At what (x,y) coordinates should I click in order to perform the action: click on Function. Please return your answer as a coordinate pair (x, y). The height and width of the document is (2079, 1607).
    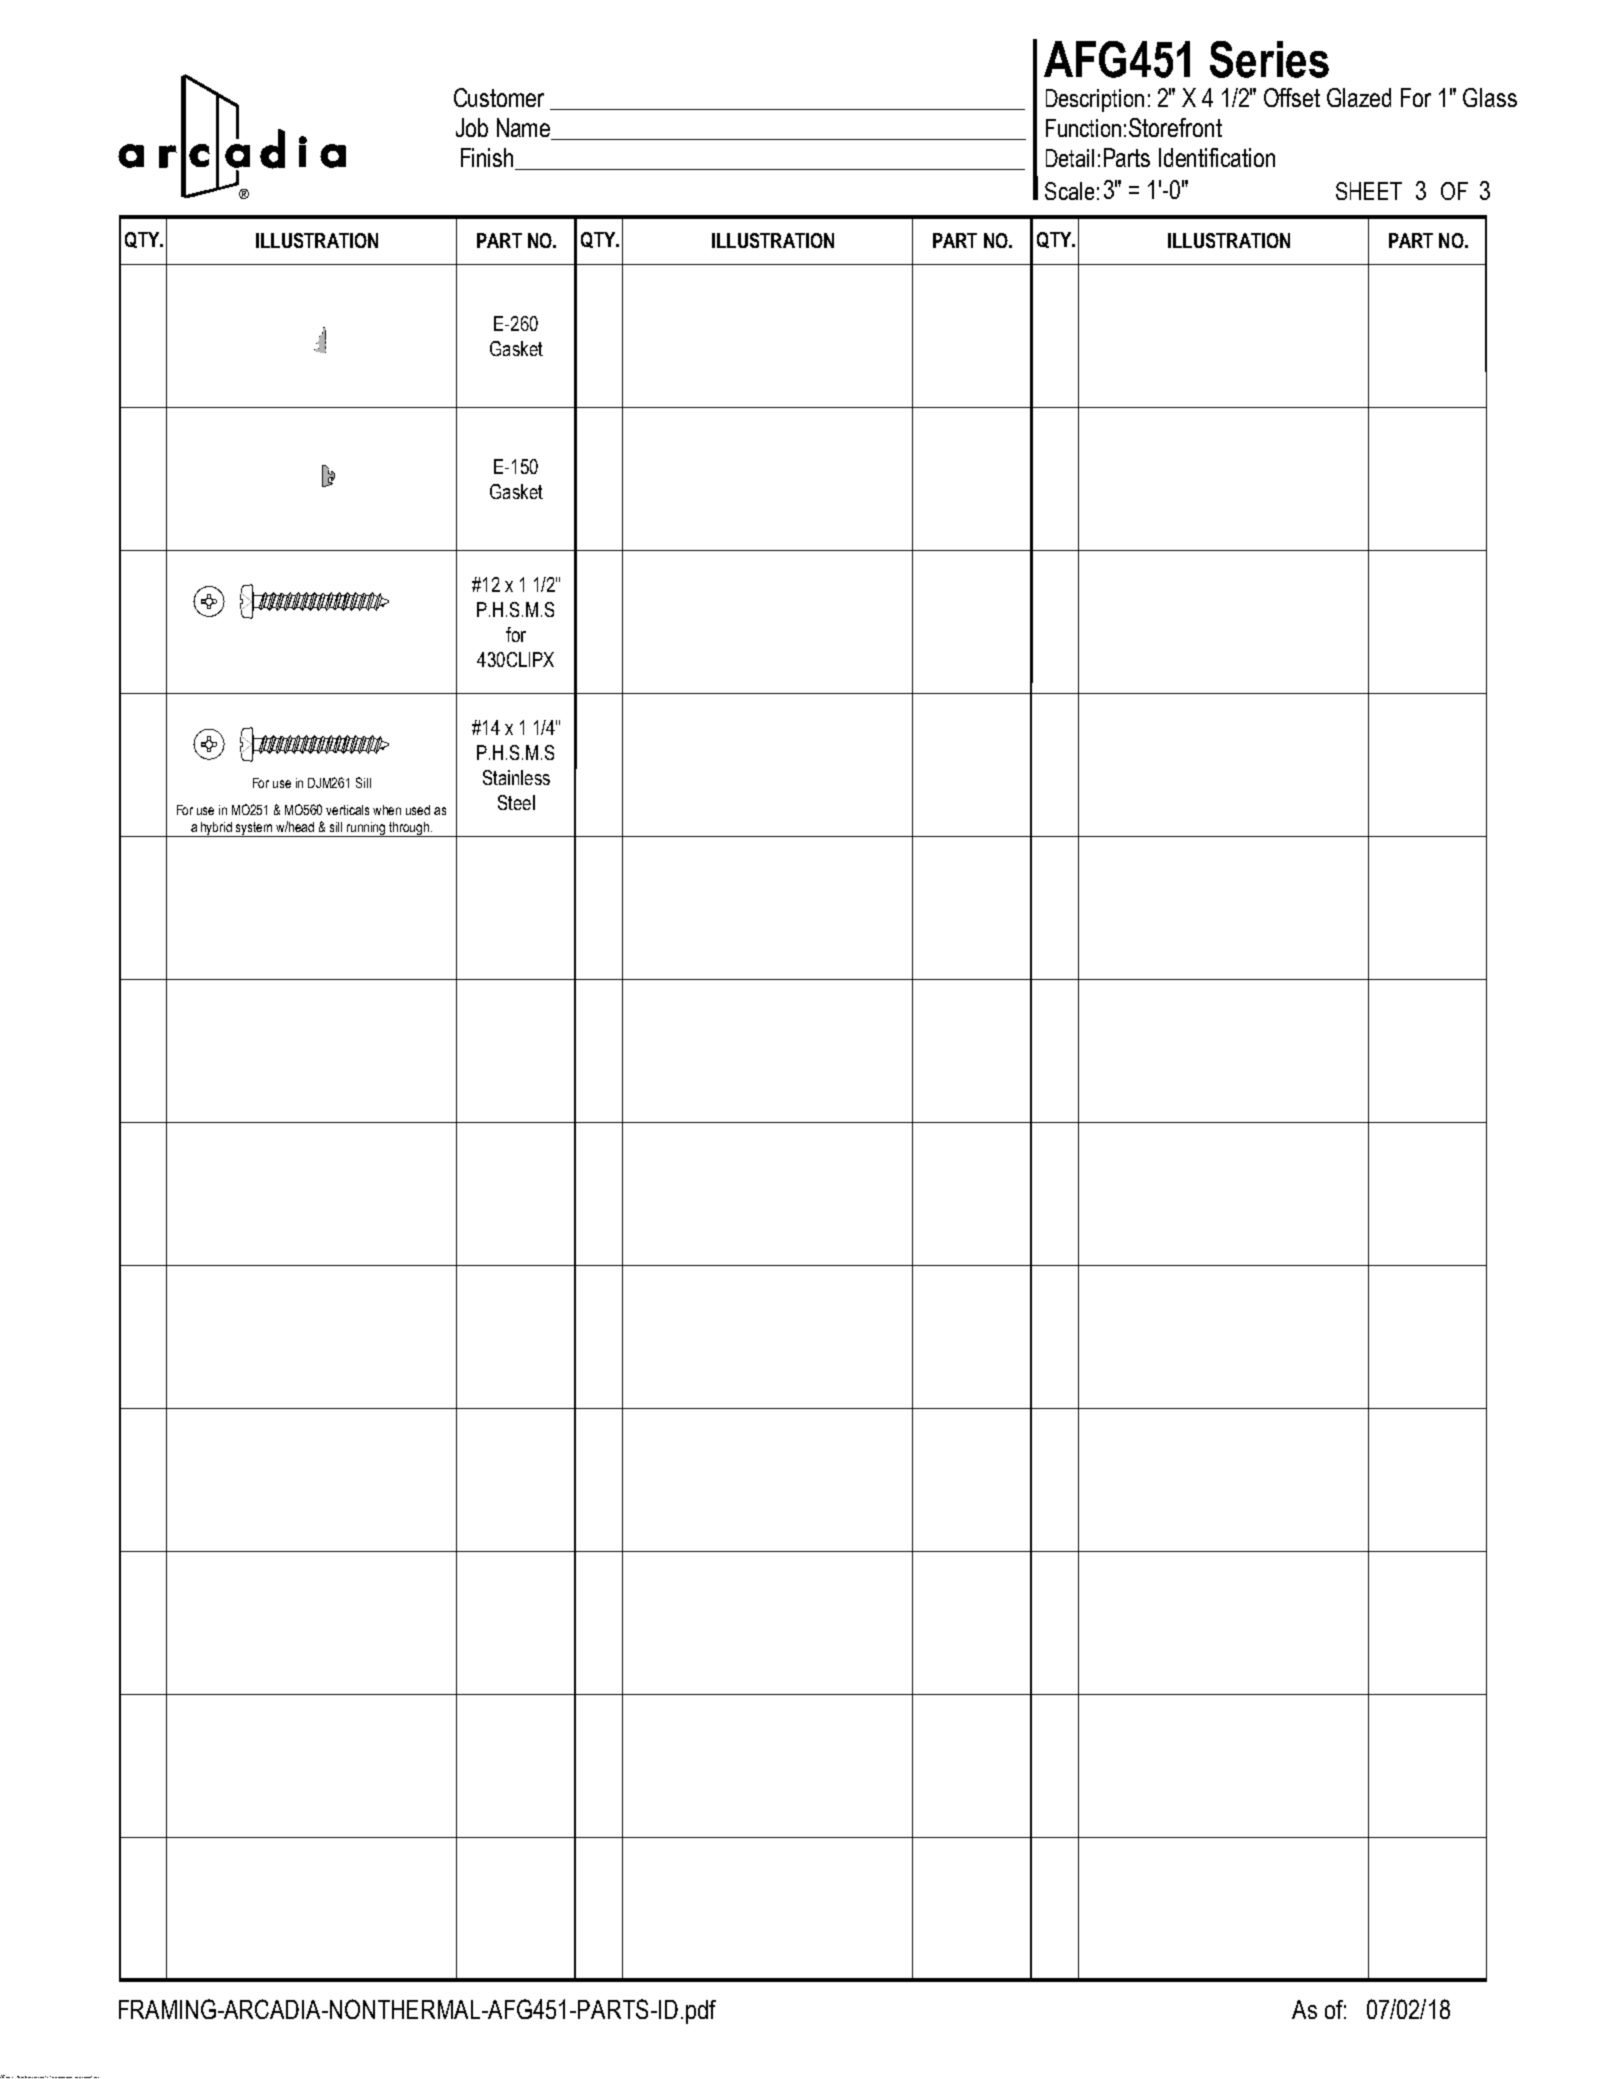
    Looking at the image, I should click on (1083, 128).
